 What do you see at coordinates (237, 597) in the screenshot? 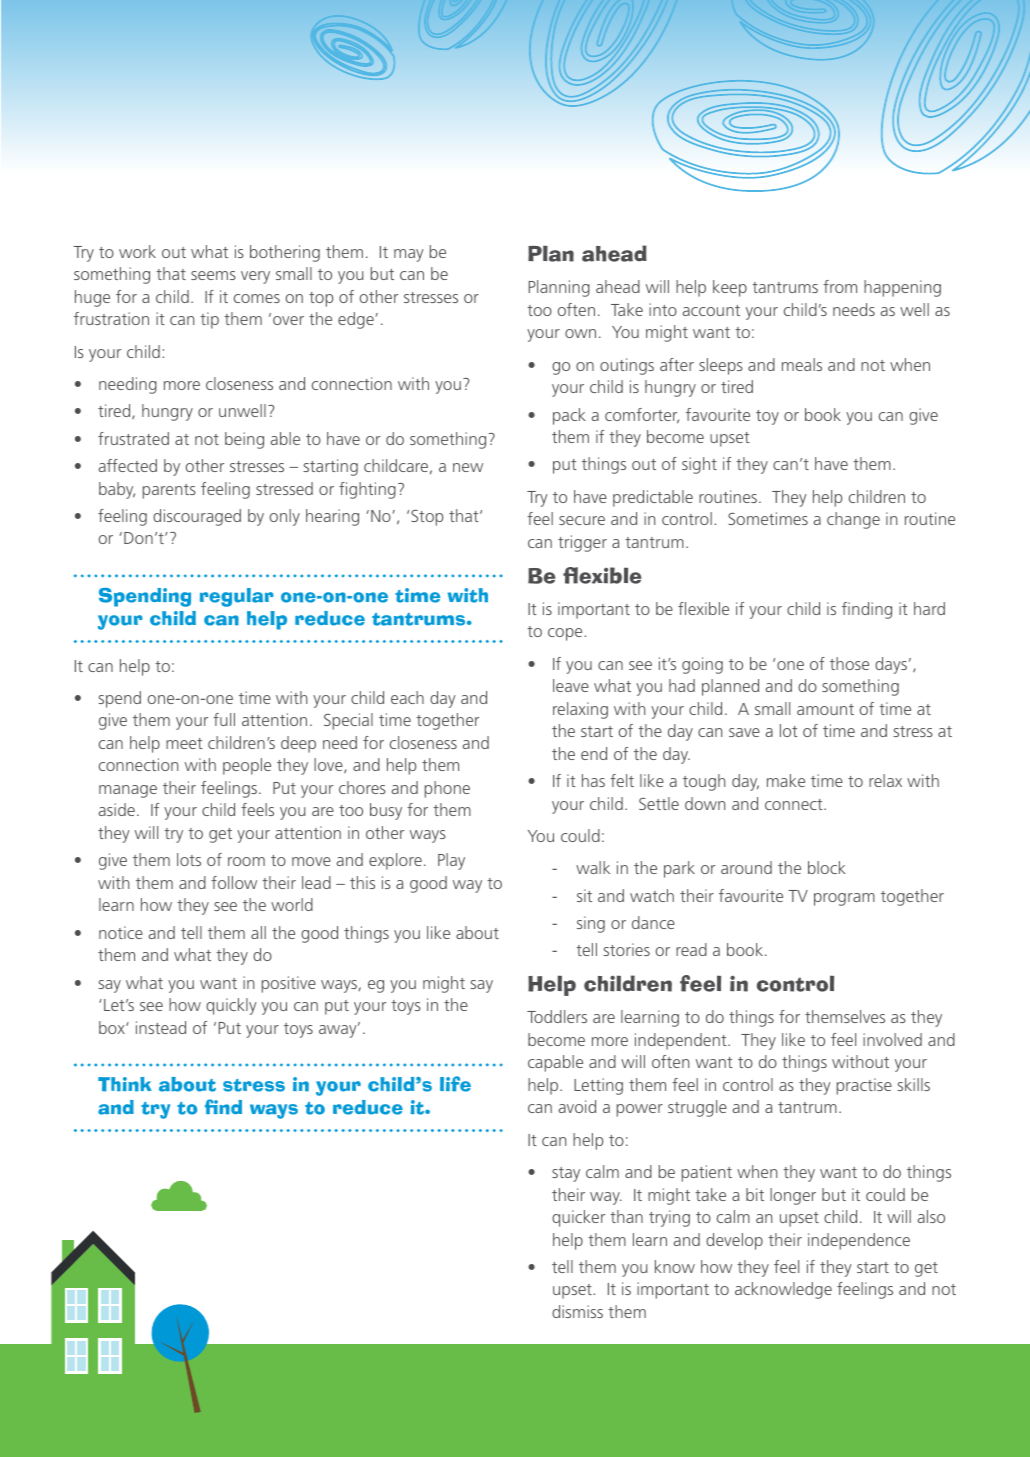
I see `regular` at bounding box center [237, 597].
